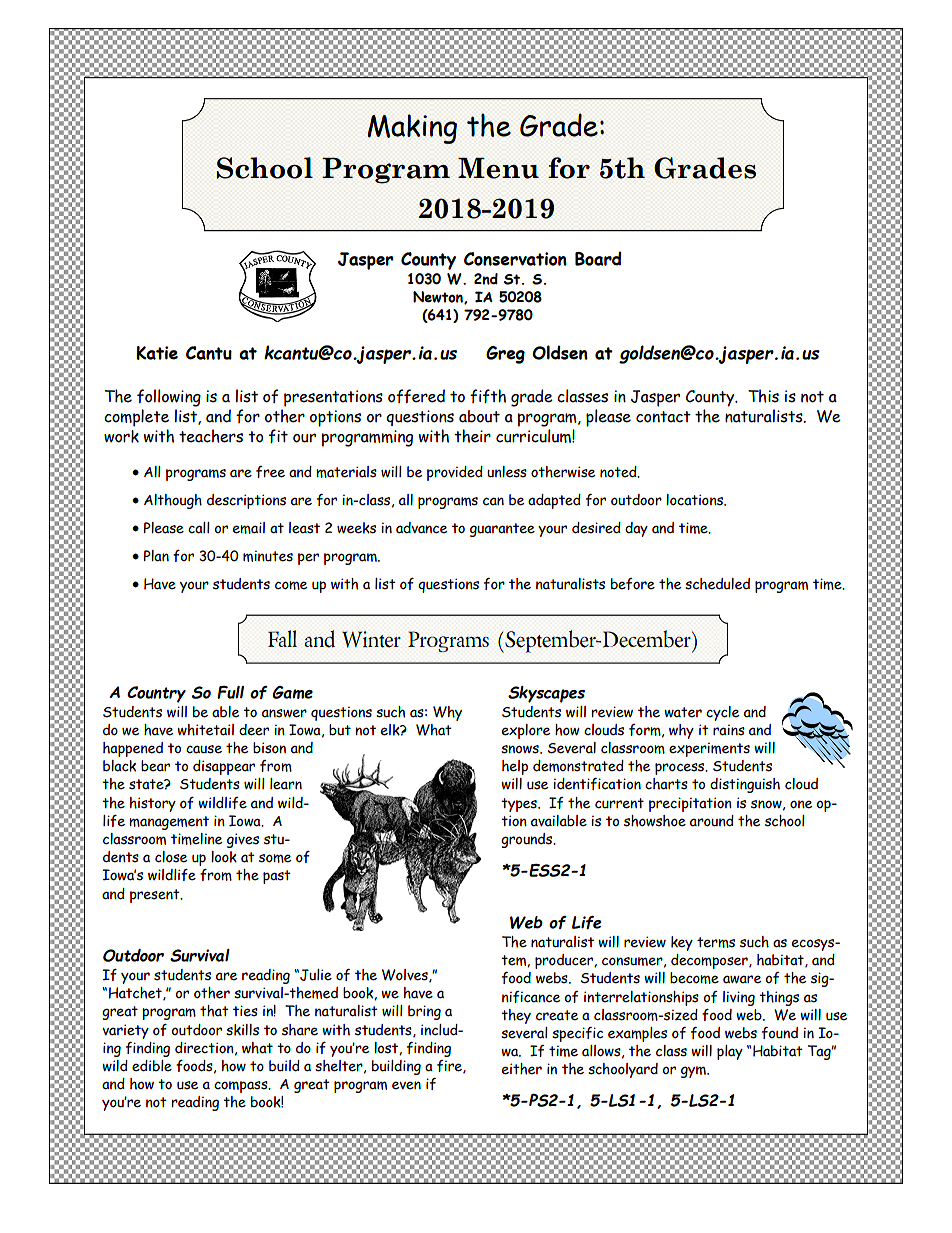 Image resolution: width=952 pixels, height=1233 pixels. Describe the element at coordinates (498, 168) in the document. I see `Menu` at that location.
